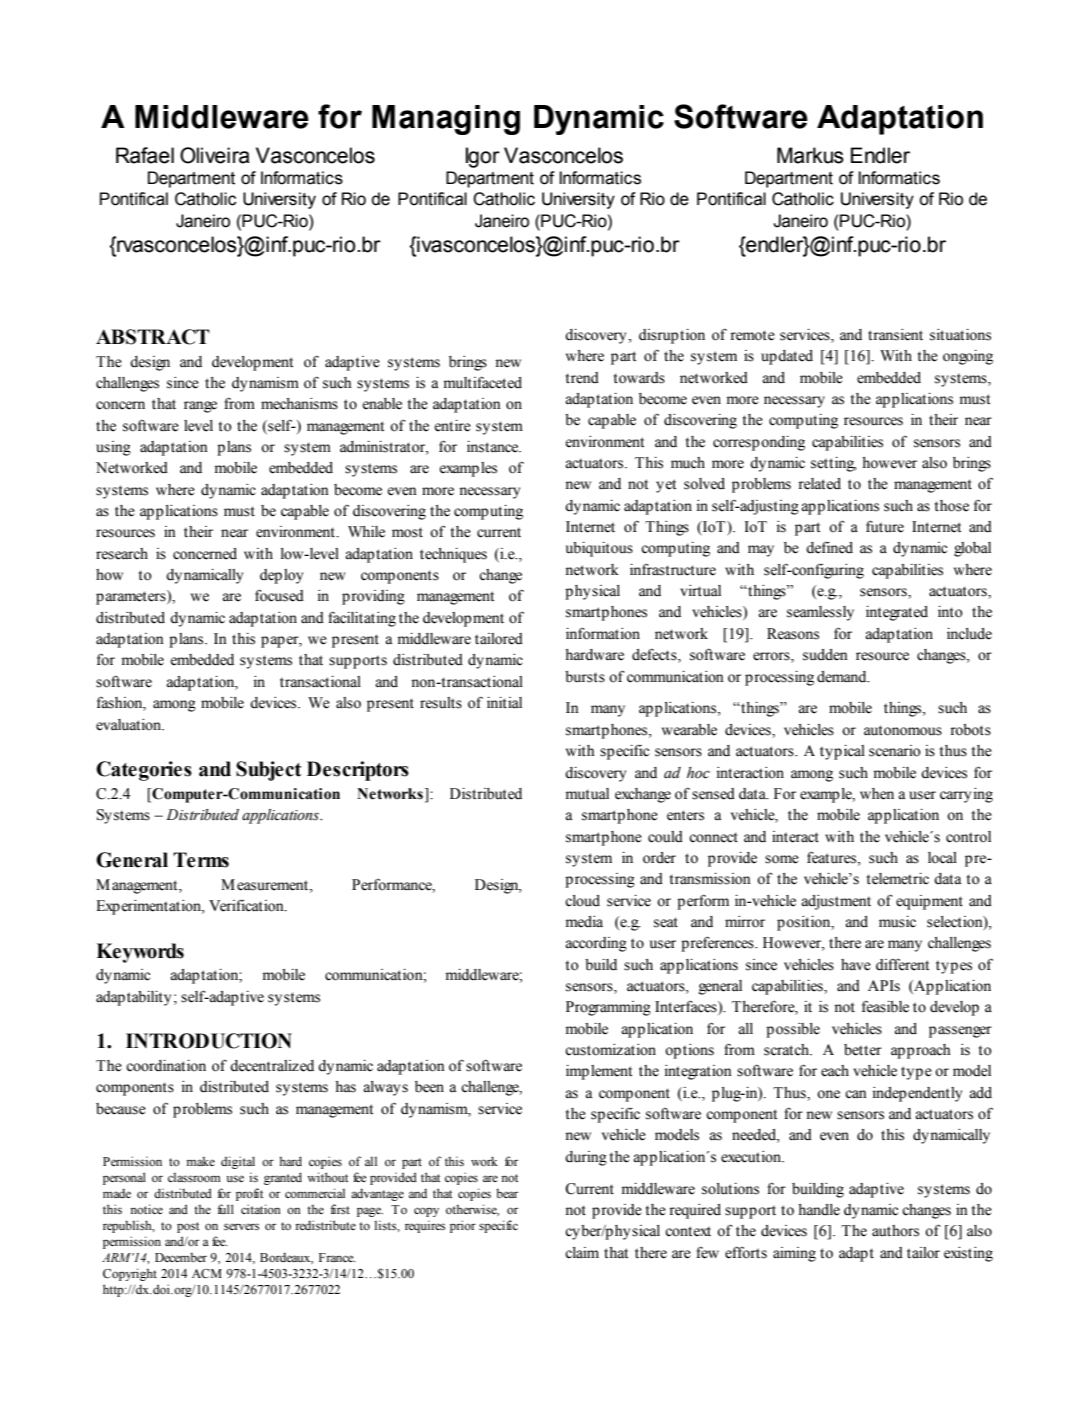  Describe the element at coordinates (130, 725) in the page. I see `evaluation` at that location.
